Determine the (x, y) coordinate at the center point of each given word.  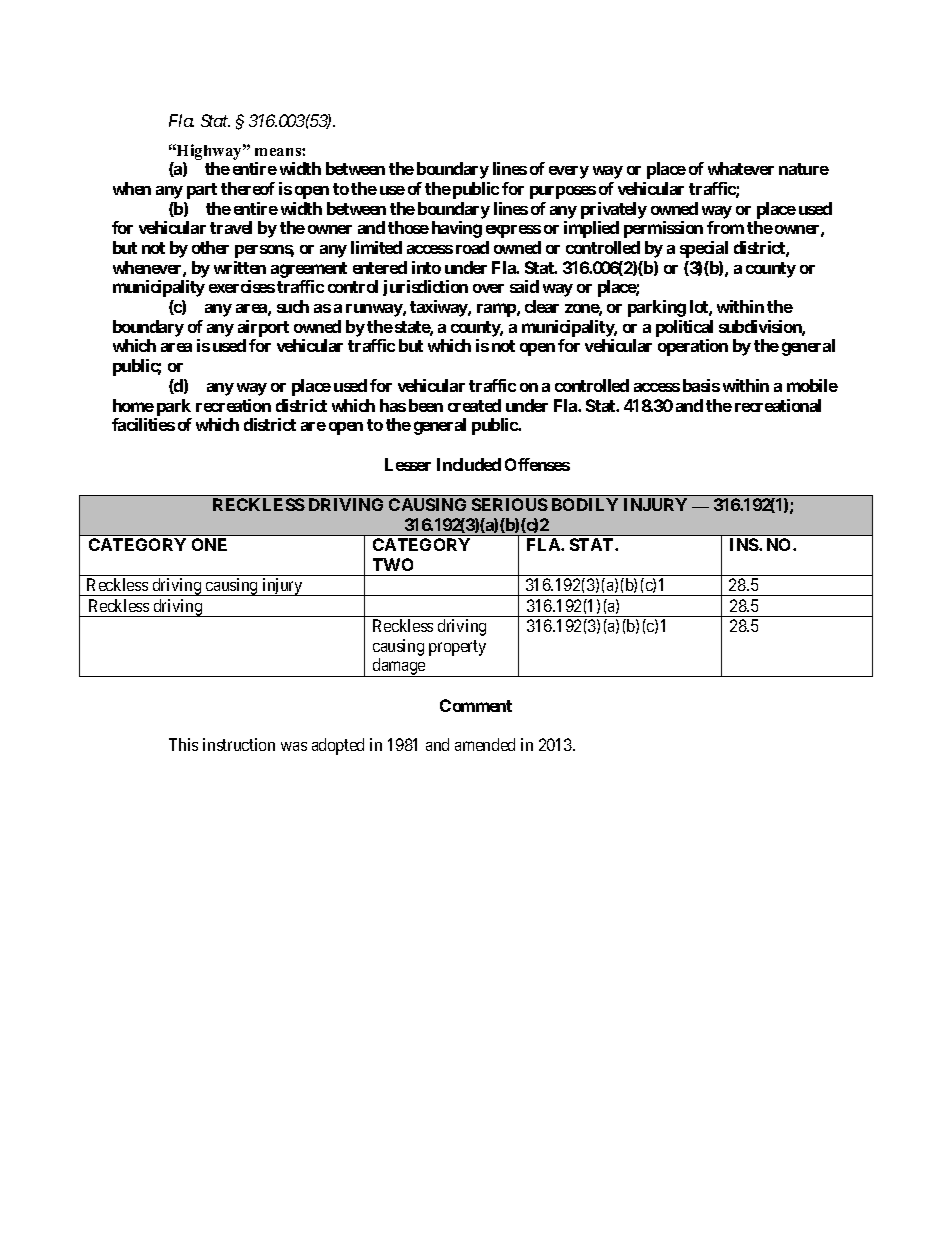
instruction (239, 744)
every (569, 172)
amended (485, 744)
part (202, 191)
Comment (476, 705)
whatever (741, 168)
